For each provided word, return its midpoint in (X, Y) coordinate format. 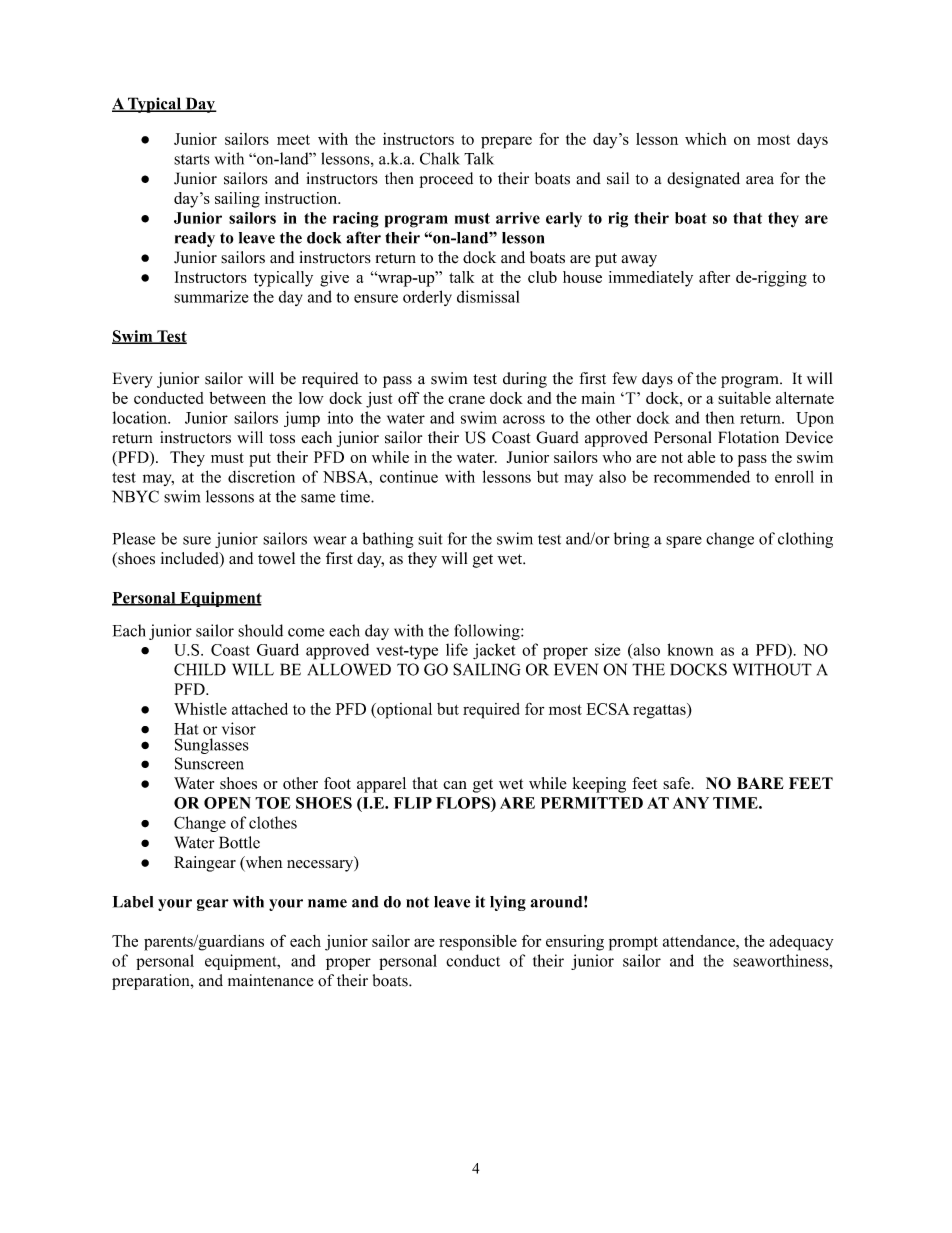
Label (133, 902)
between (237, 398)
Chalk (440, 158)
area (760, 180)
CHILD (200, 669)
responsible (478, 943)
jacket (494, 651)
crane (466, 399)
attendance (700, 941)
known (690, 649)
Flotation (748, 437)
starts (192, 160)
